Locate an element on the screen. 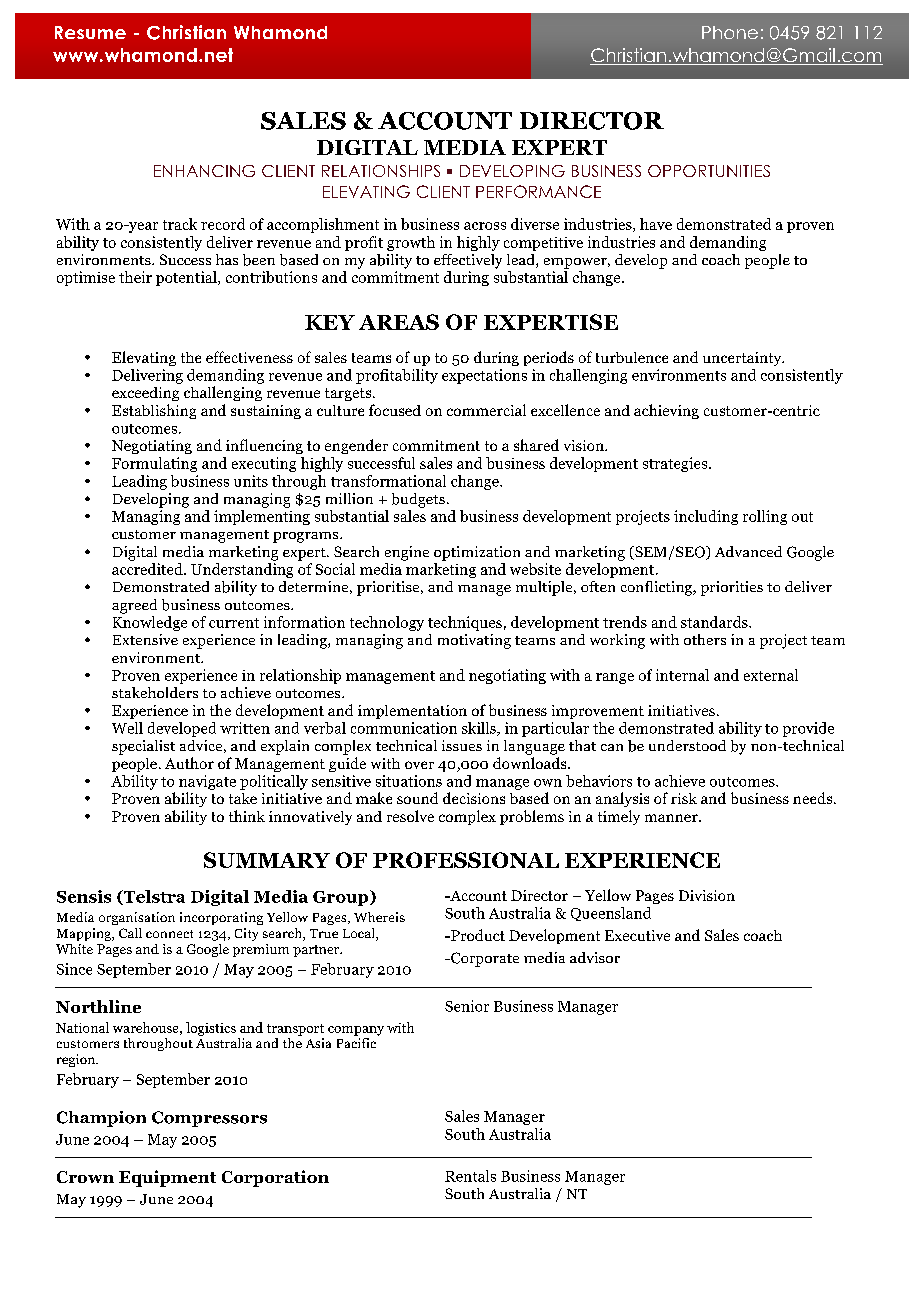 Image resolution: width=924 pixels, height=1308 pixels. effectively is located at coordinates (468, 261).
